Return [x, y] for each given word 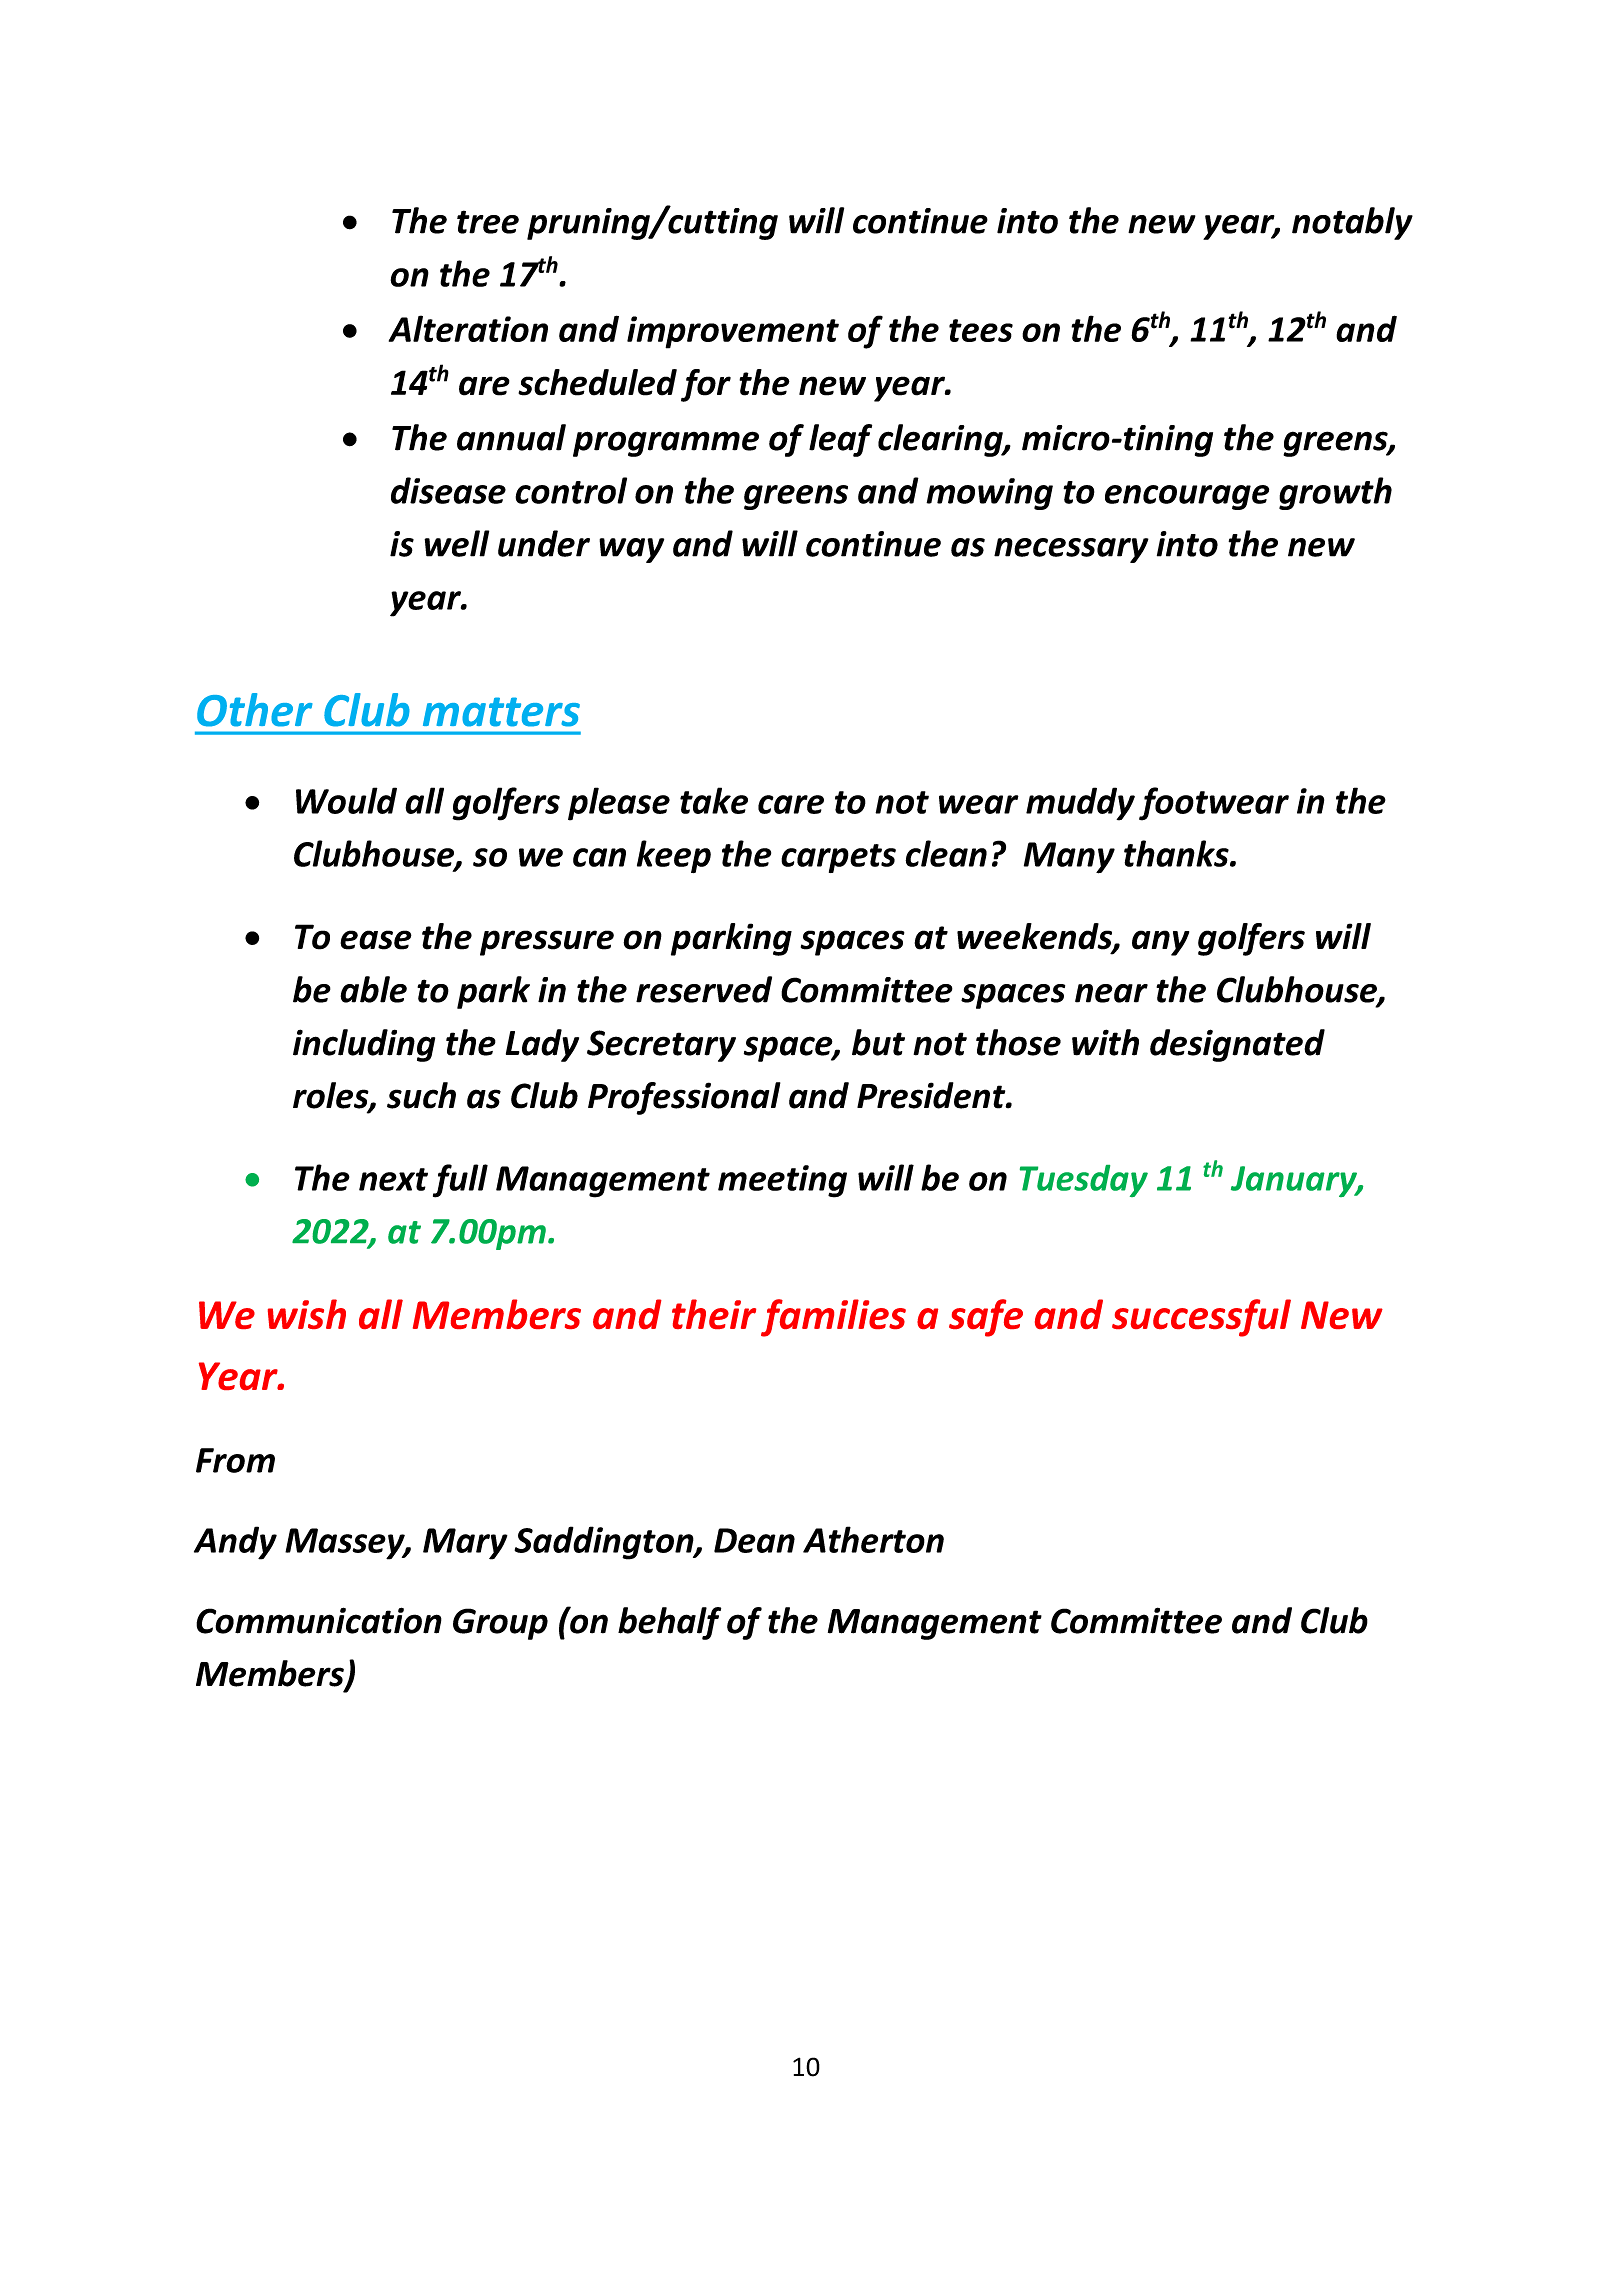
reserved [704, 989]
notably [1352, 223]
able [373, 989]
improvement [733, 332]
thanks [1177, 853]
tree [488, 222]
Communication [319, 1620]
